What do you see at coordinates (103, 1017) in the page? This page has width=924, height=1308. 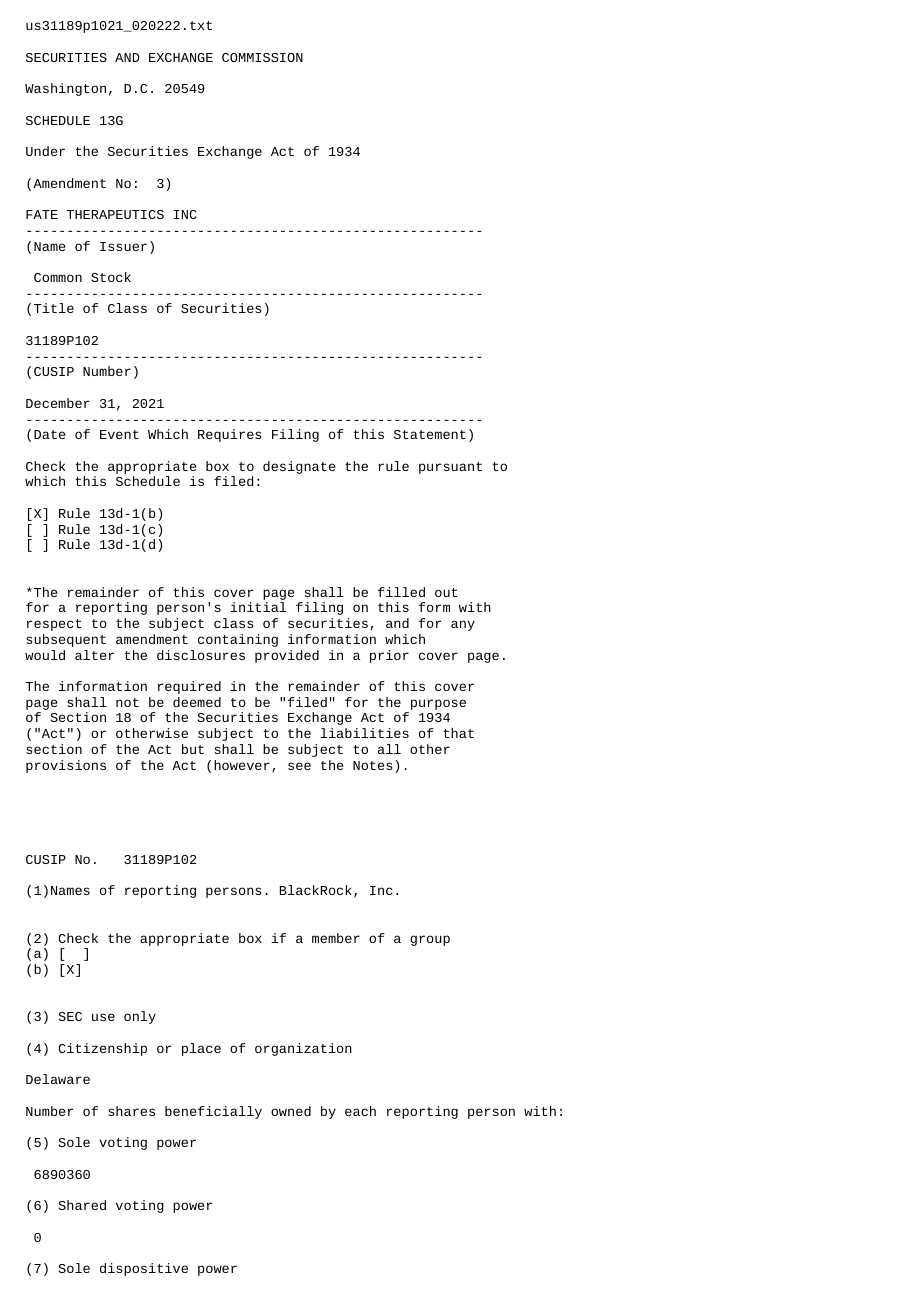 I see `use` at bounding box center [103, 1017].
